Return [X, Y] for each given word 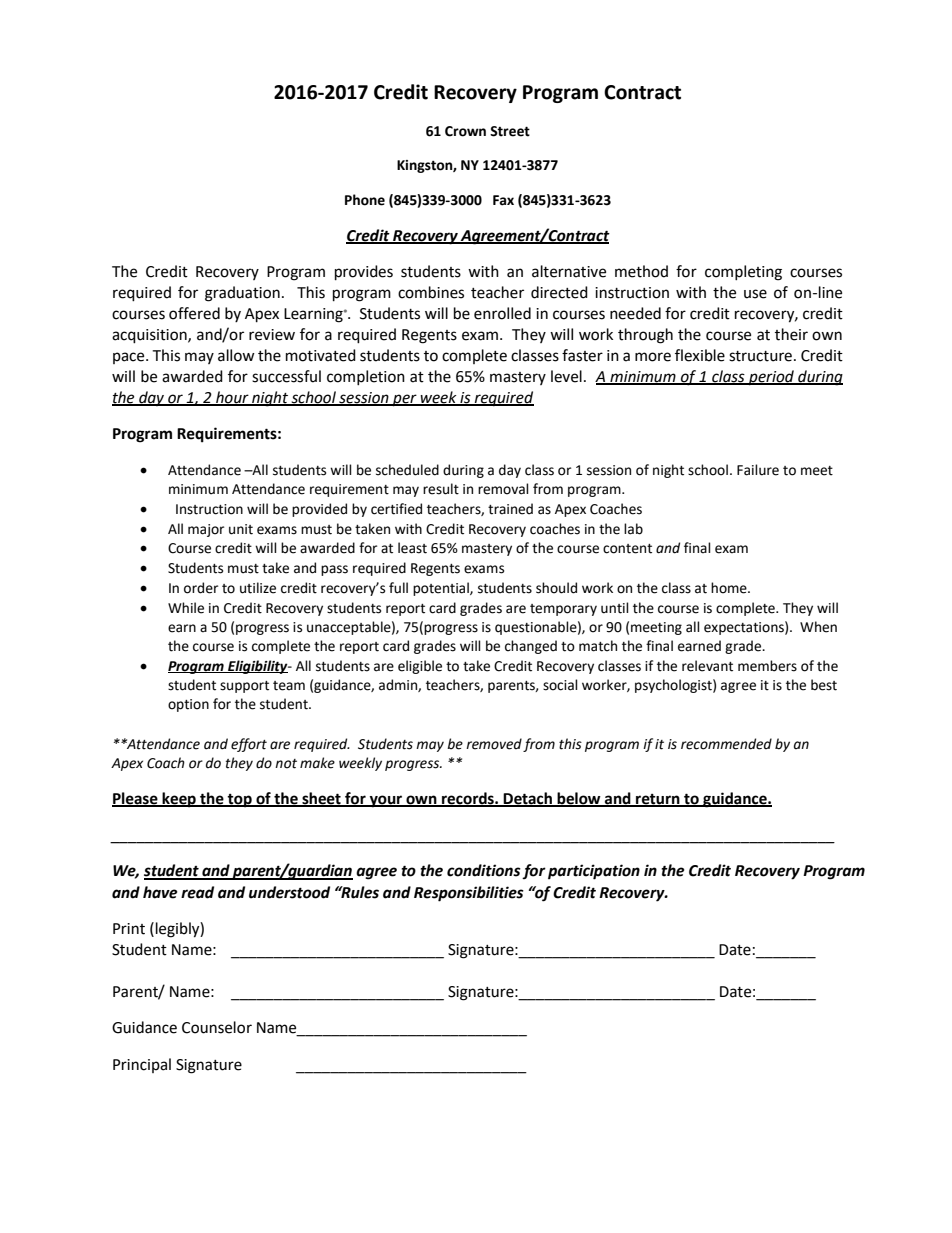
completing [743, 273]
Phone [365, 200]
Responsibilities [469, 894]
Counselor [217, 1027]
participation [594, 872]
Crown [465, 131]
